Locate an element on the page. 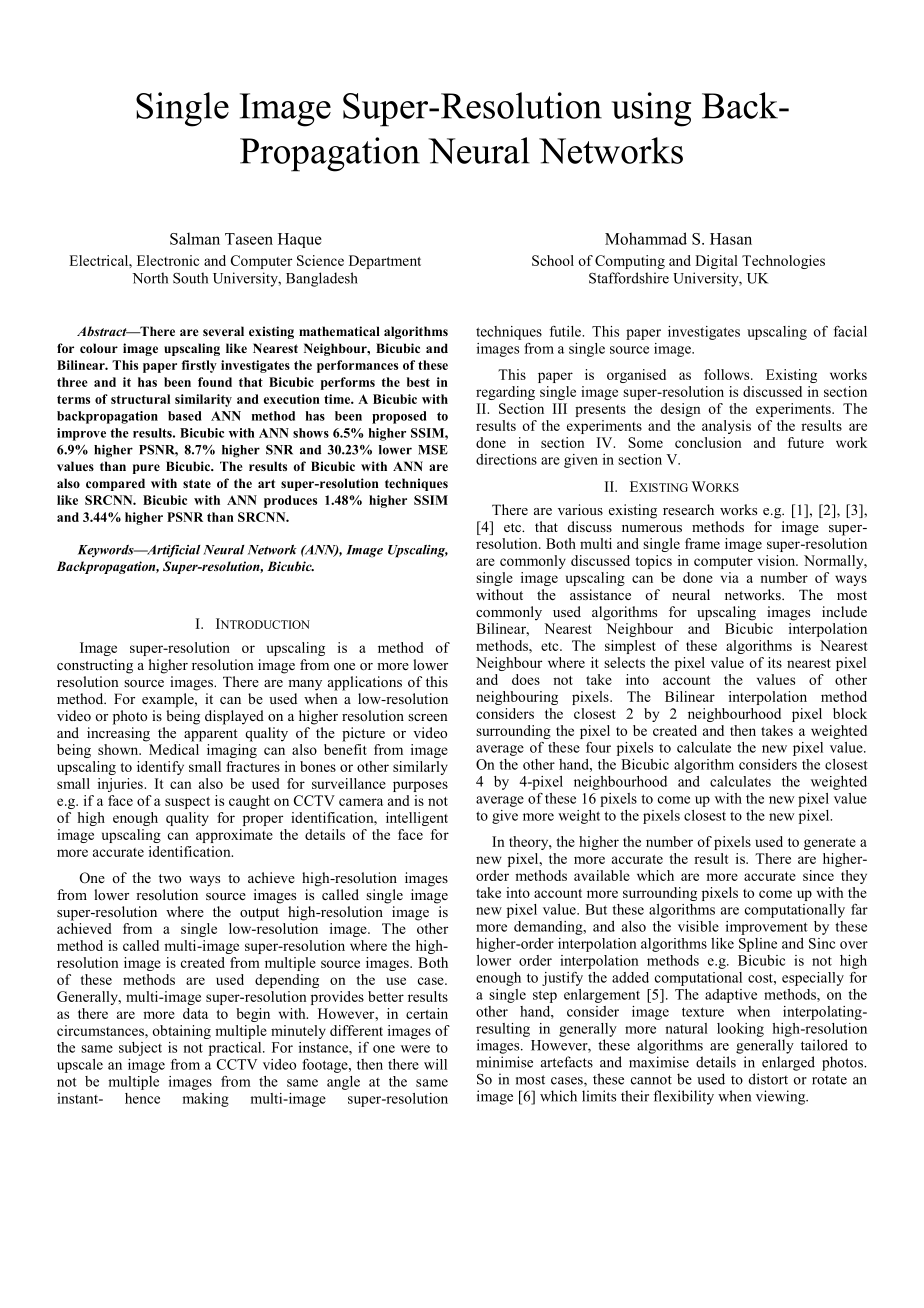 The width and height of the document is (924, 1308). constructing is located at coordinates (95, 666).
